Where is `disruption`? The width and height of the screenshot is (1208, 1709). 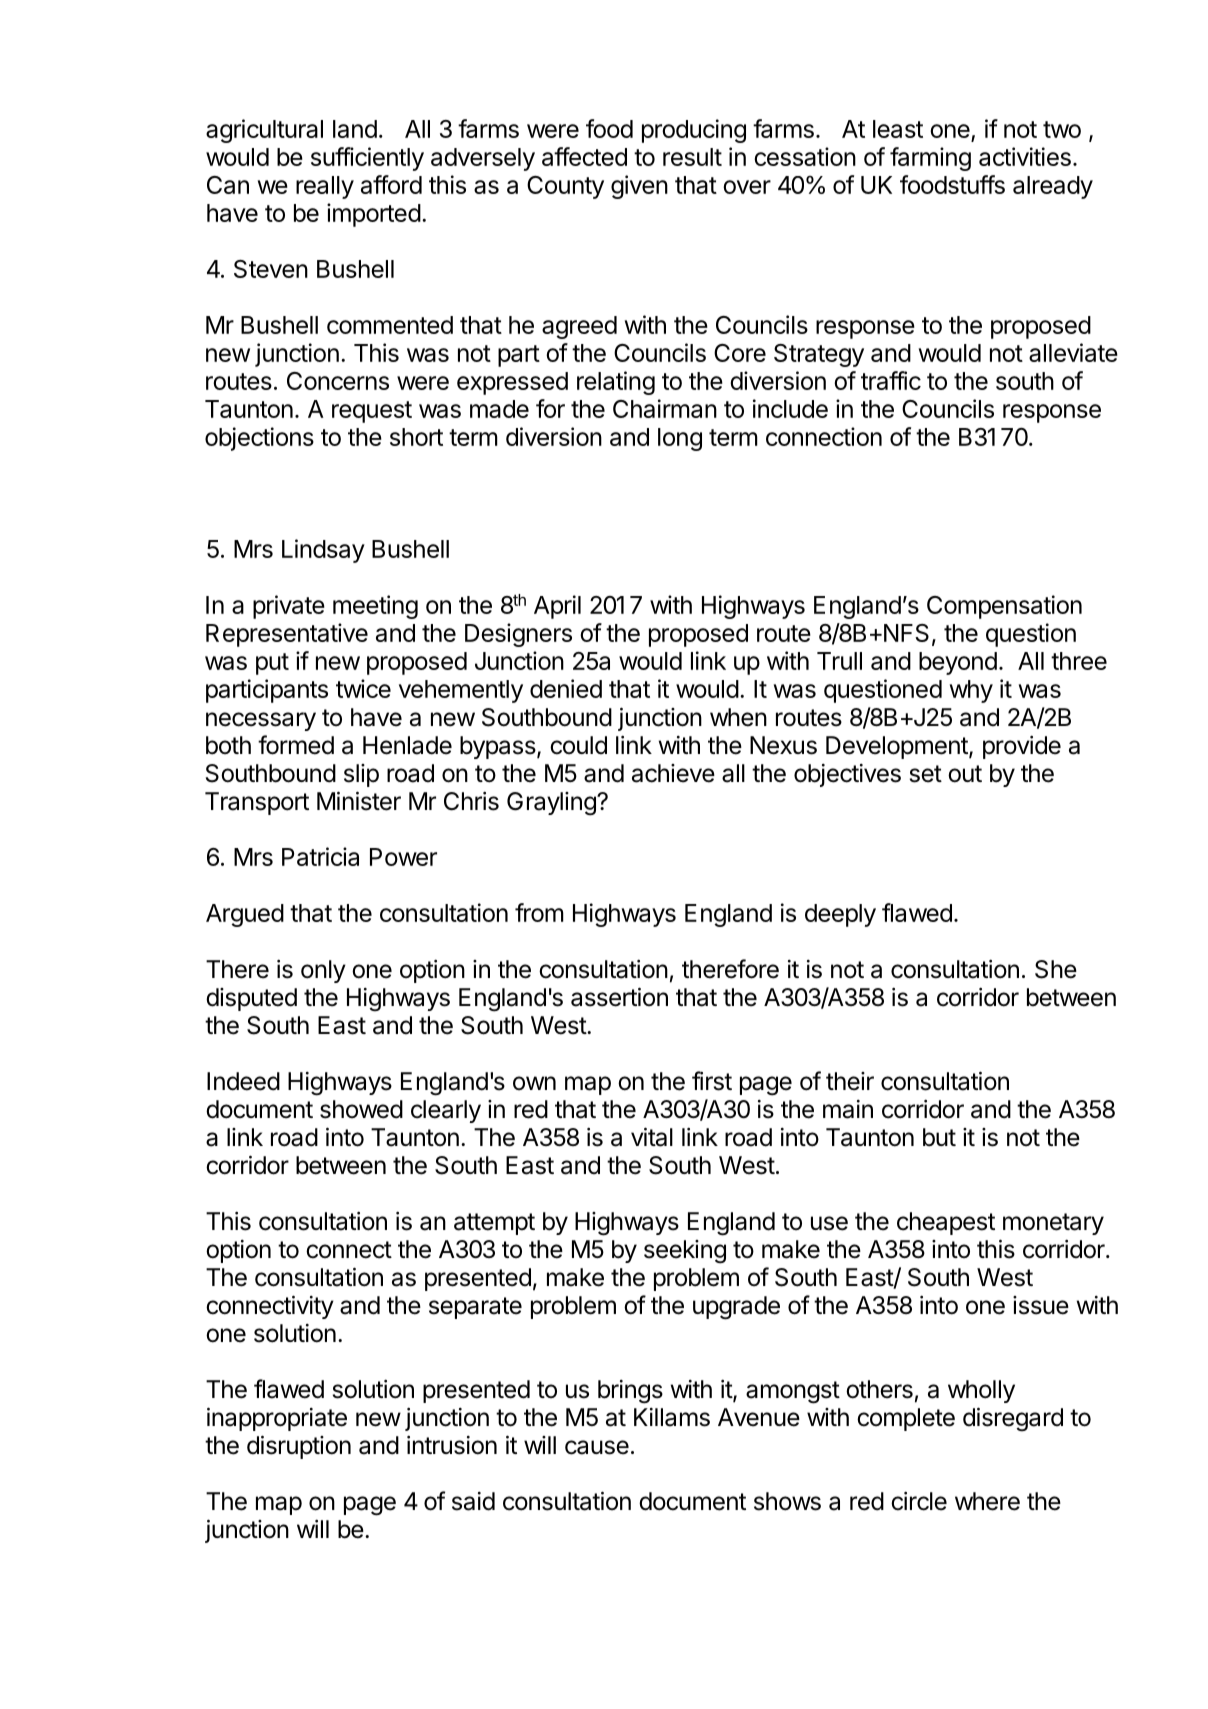
disruption is located at coordinates (299, 1447).
